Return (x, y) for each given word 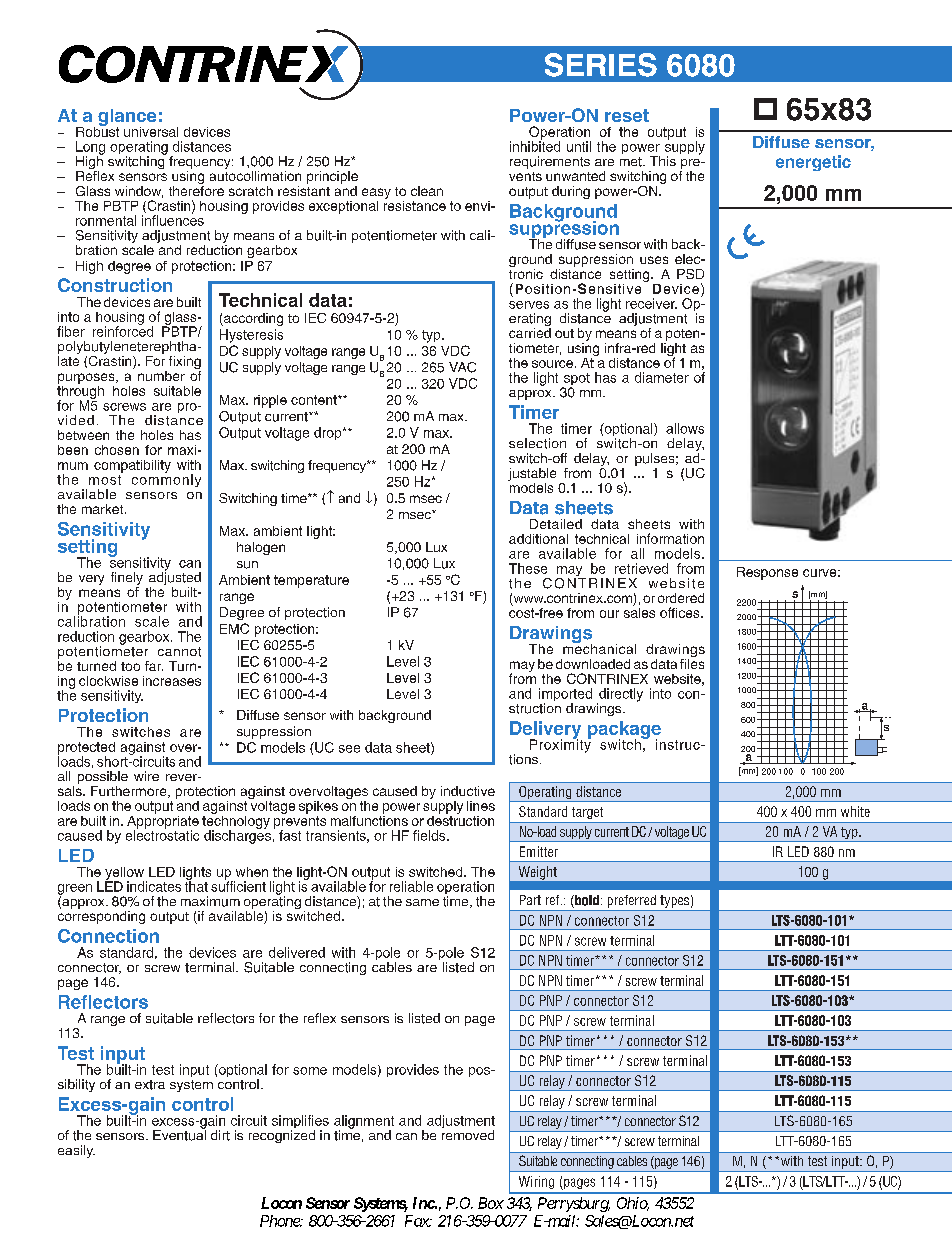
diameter (662, 377)
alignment (364, 1123)
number (161, 376)
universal (151, 132)
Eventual (179, 1134)
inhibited (535, 145)
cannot (179, 652)
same (422, 902)
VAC (462, 367)
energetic (813, 163)
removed (468, 1135)
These (528, 568)
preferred (632, 901)
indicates (154, 886)
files (692, 662)
